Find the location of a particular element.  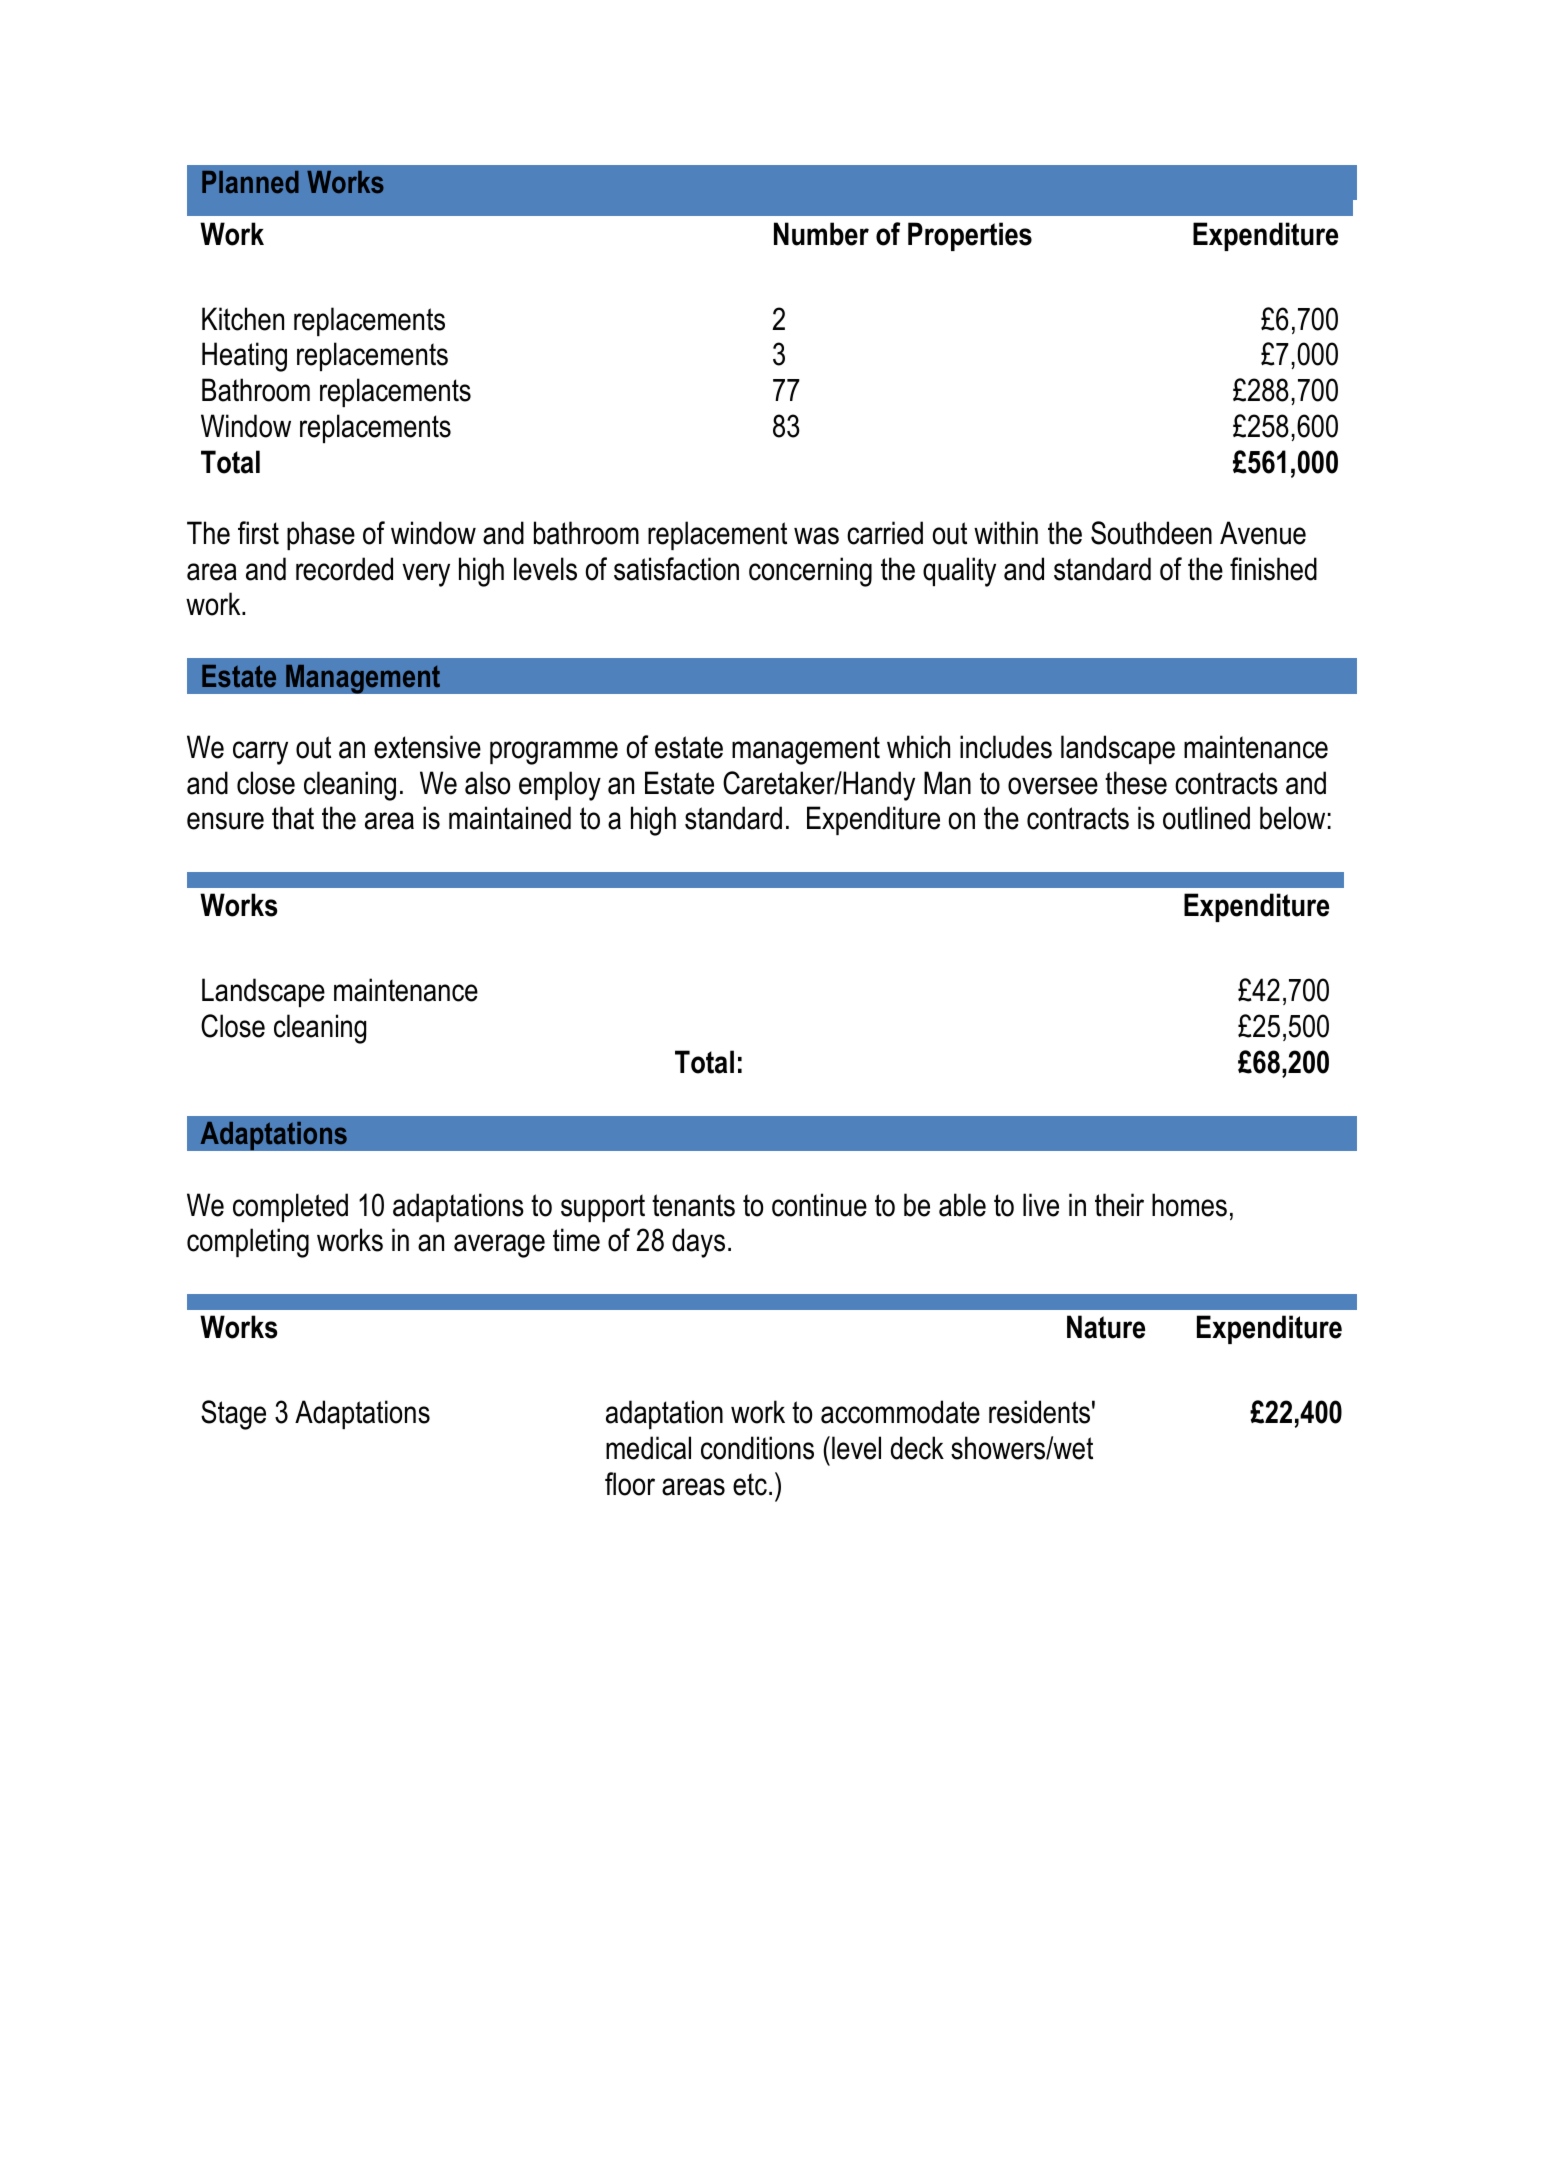

Stage is located at coordinates (233, 1415).
